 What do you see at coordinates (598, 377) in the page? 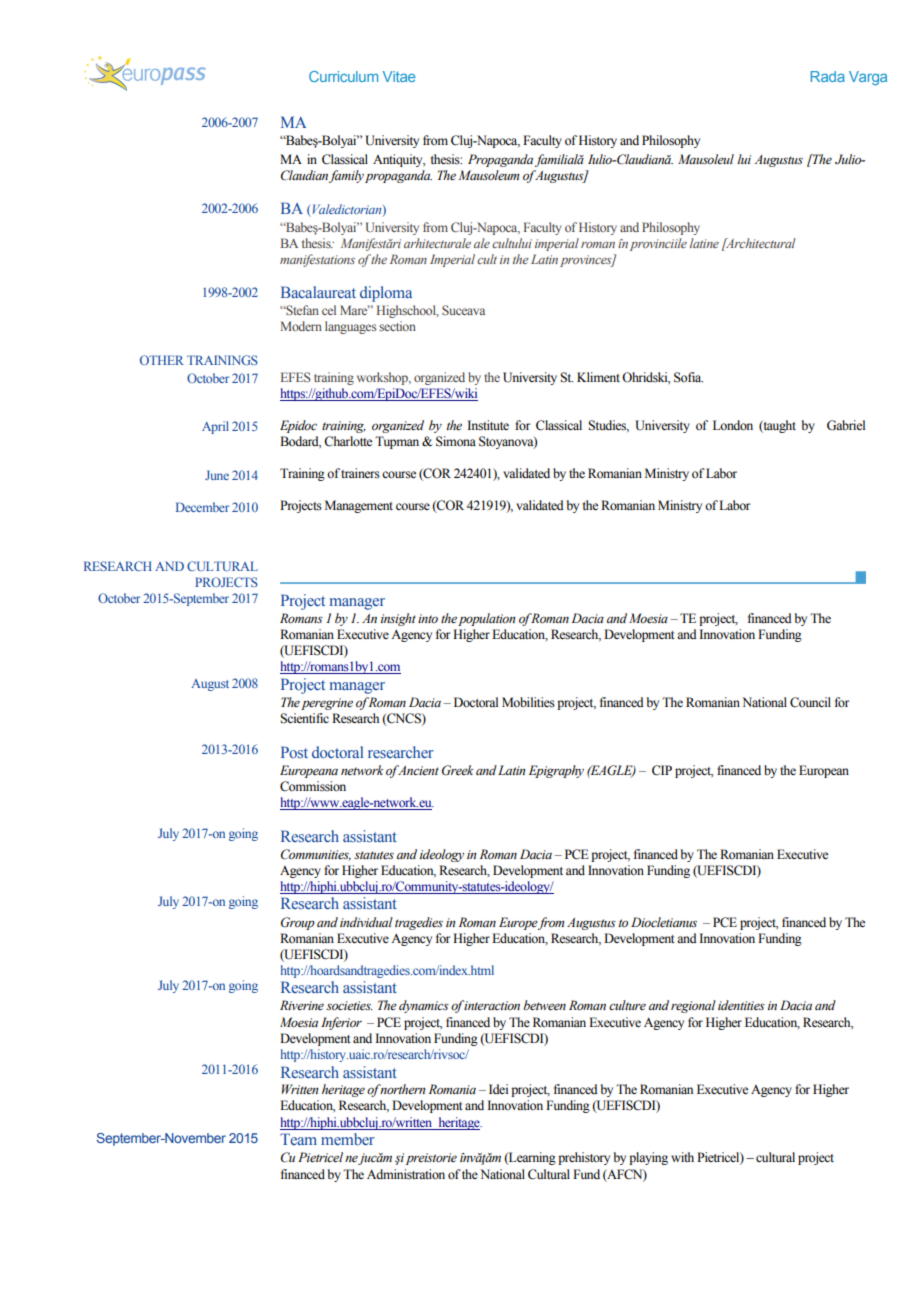
I see `Kliment` at bounding box center [598, 377].
